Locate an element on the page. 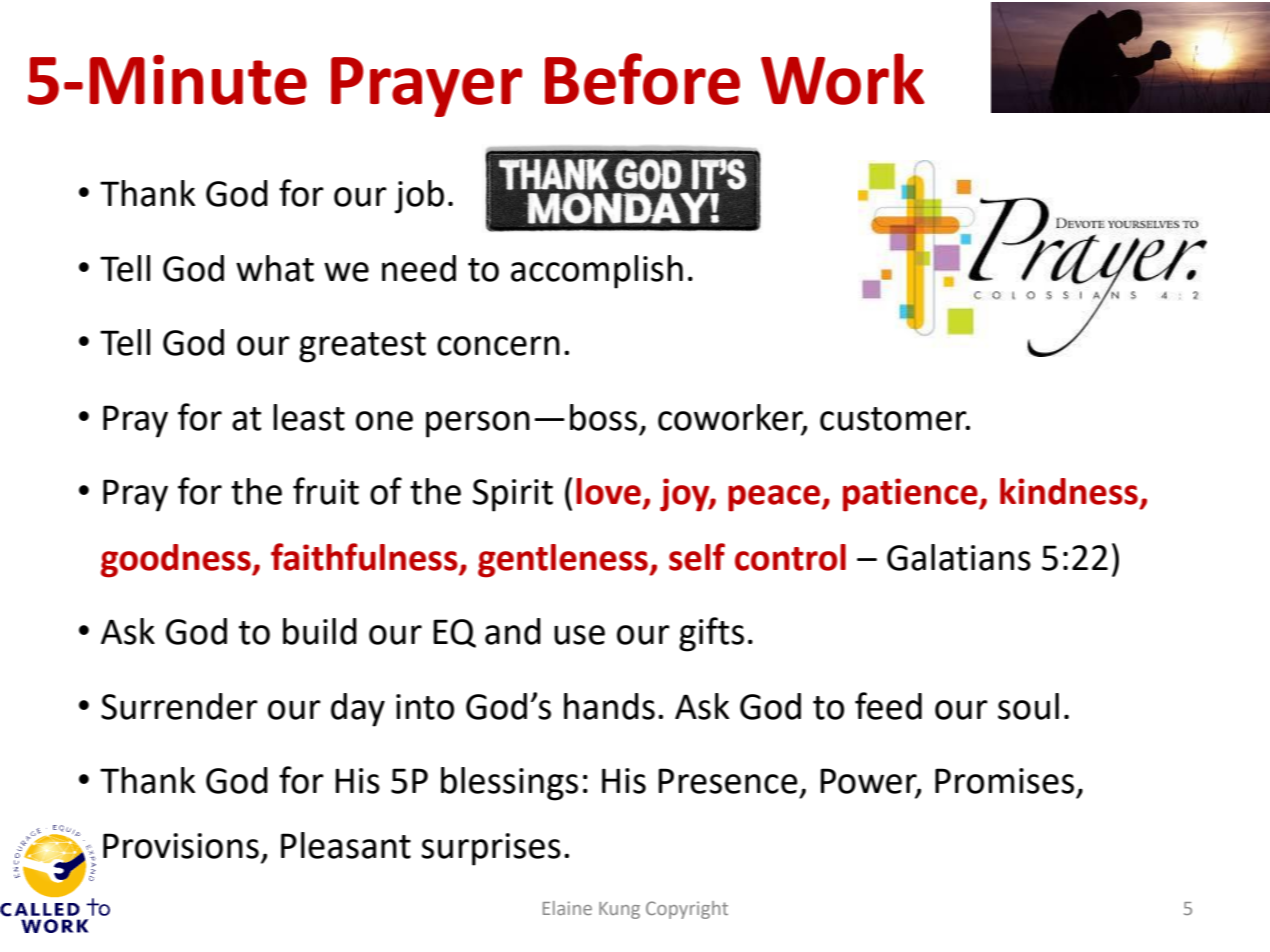 The height and width of the image is (952, 1270). accomplish is located at coordinates (597, 272).
